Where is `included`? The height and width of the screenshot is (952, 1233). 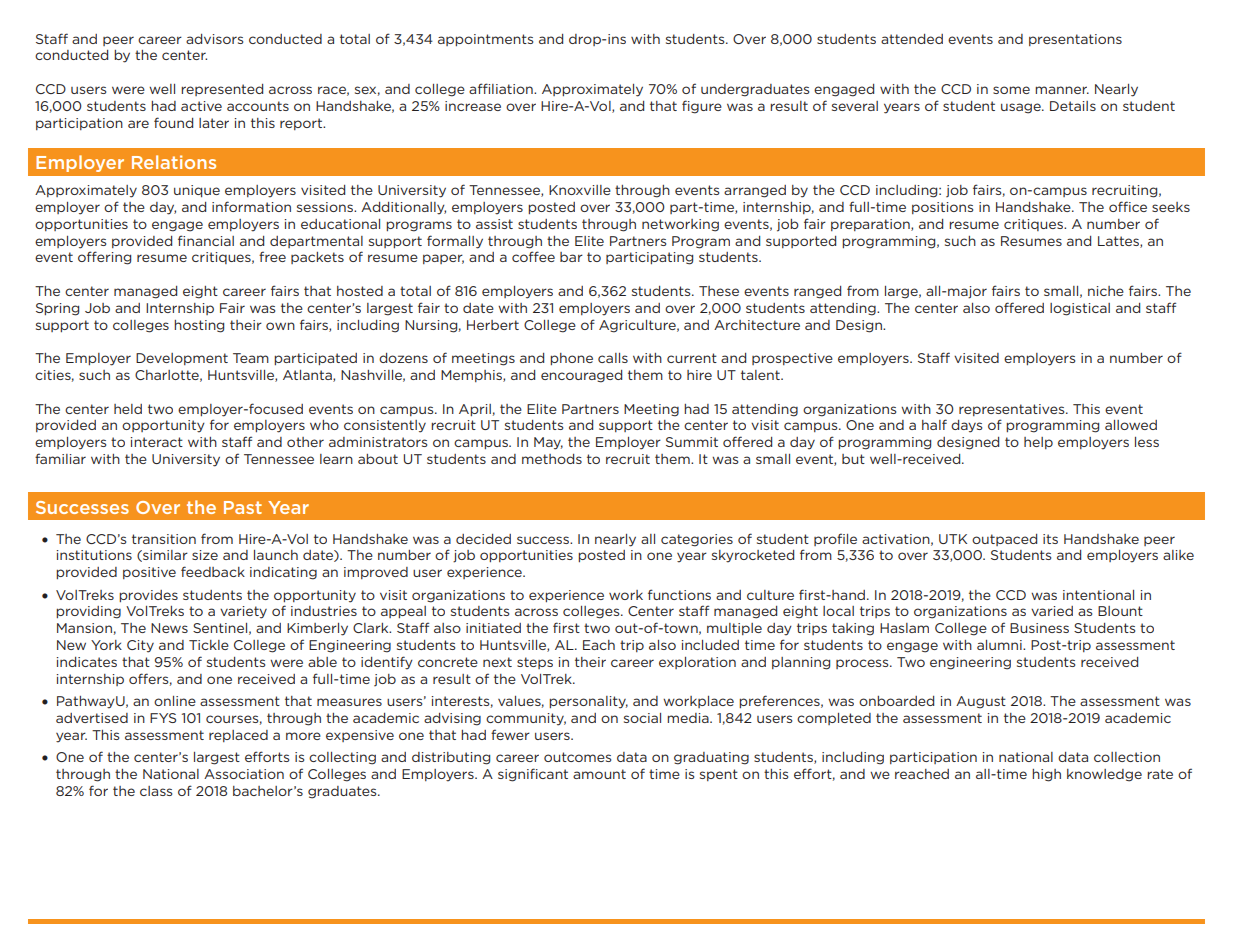
included is located at coordinates (710, 645).
